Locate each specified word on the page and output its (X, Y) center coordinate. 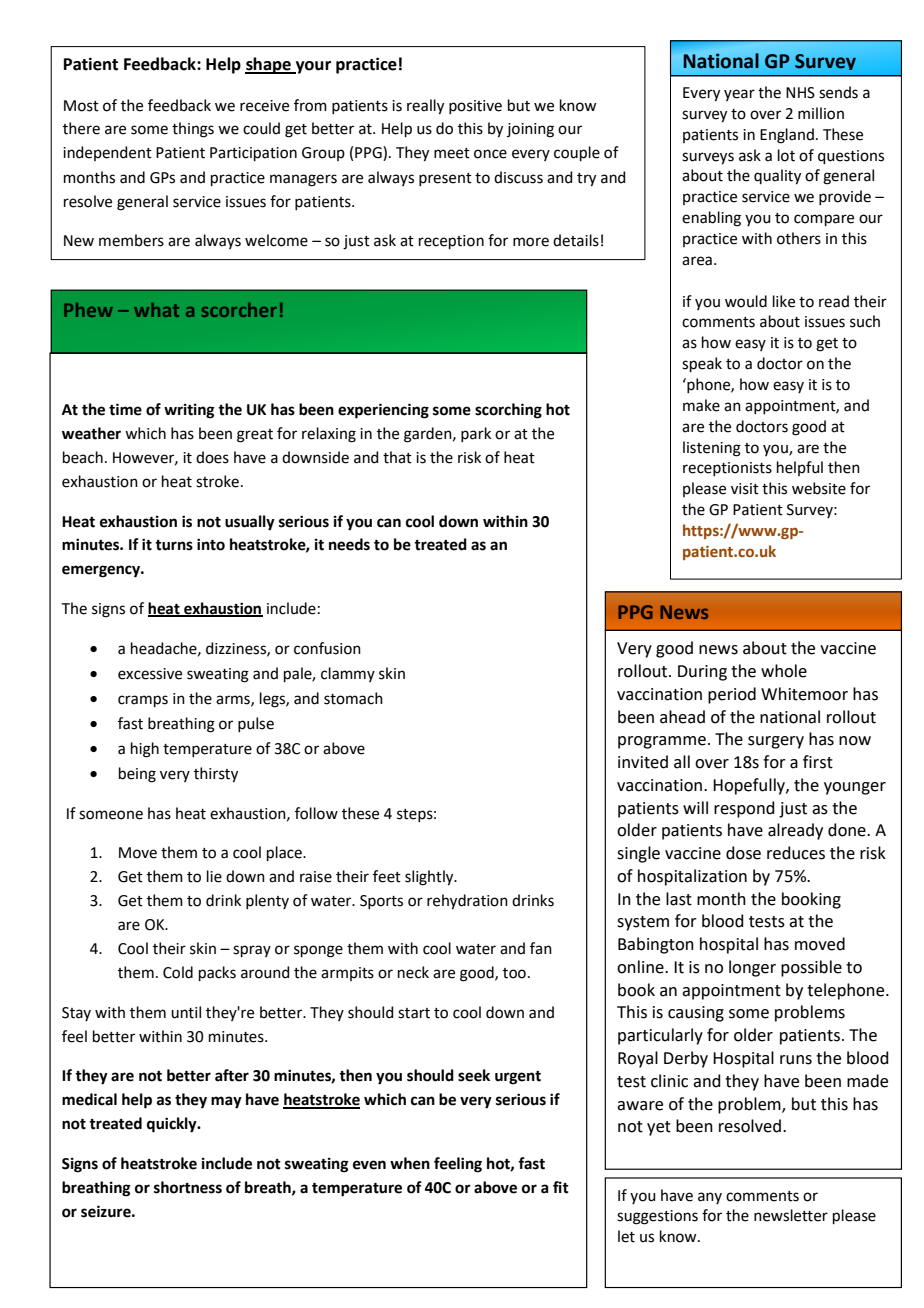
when (410, 1163)
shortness (188, 1187)
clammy (348, 674)
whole (784, 671)
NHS (800, 93)
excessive (150, 674)
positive (475, 107)
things (193, 130)
